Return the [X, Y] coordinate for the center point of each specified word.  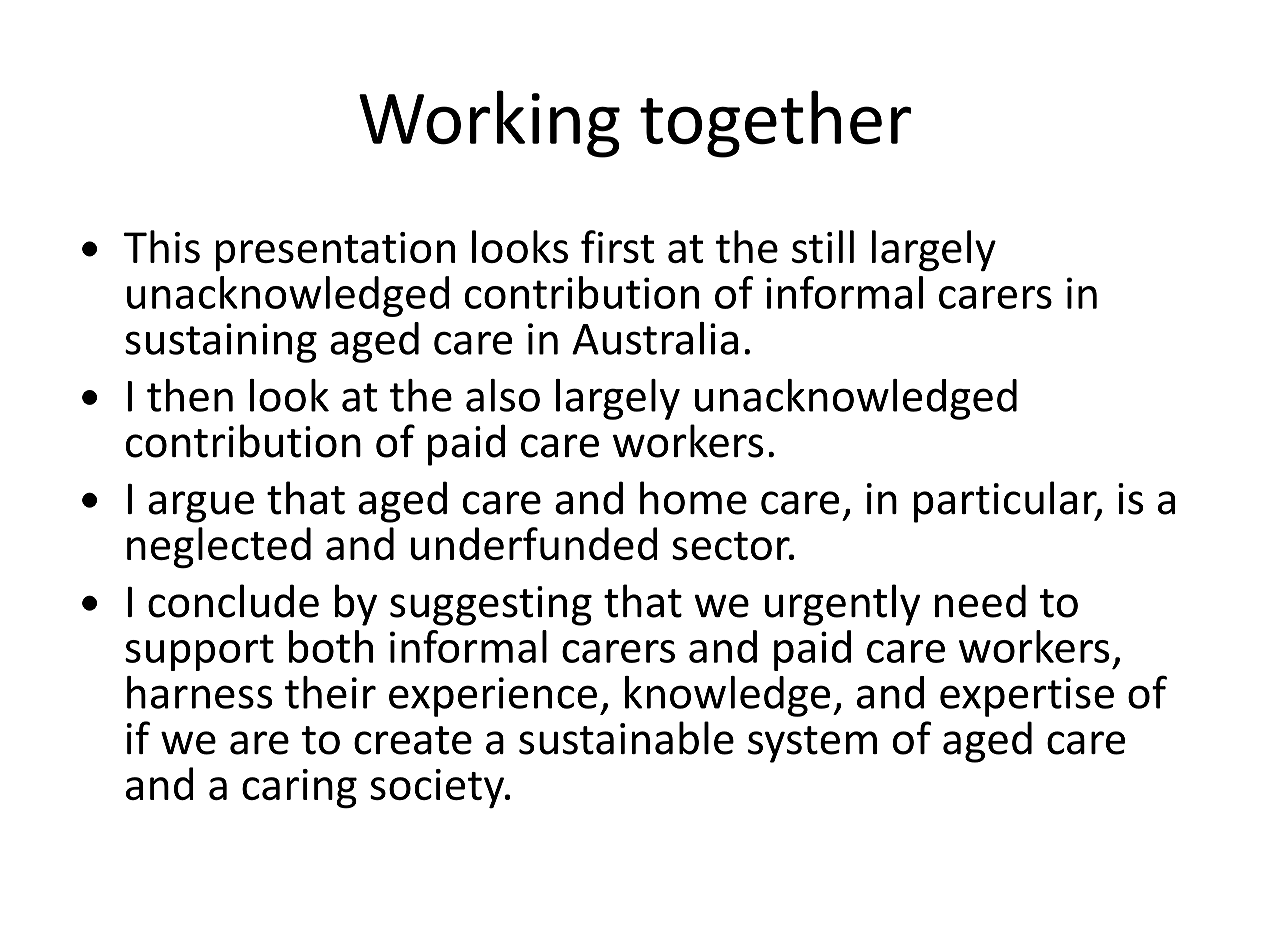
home [693, 498]
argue [201, 507]
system [812, 744]
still [823, 246]
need [980, 601]
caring [299, 789]
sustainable [626, 738]
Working [489, 124]
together [776, 124]
